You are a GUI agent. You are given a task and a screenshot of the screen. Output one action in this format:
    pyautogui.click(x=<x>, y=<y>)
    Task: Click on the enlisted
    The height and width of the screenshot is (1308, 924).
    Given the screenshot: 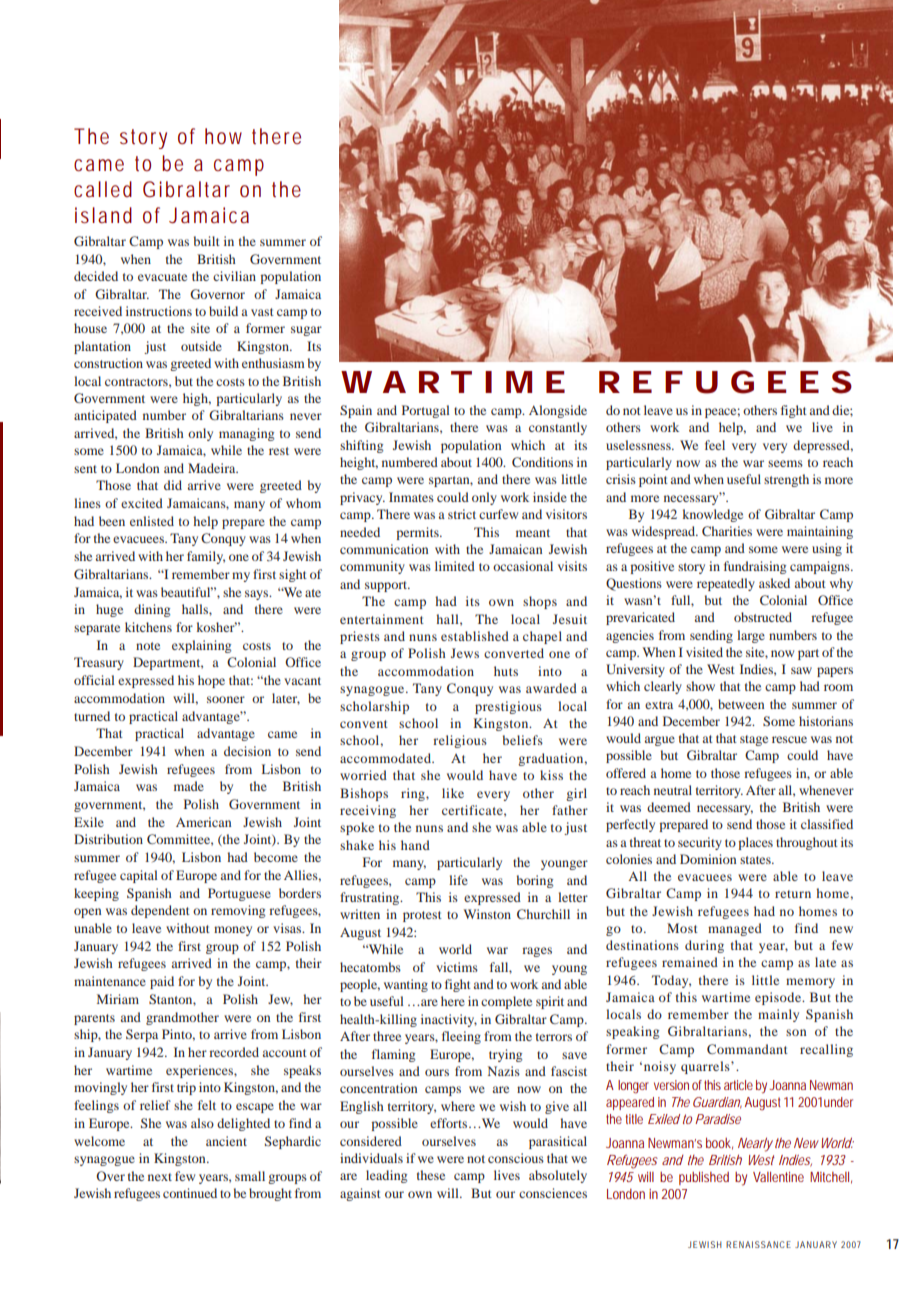 What is the action you would take?
    pyautogui.click(x=152, y=521)
